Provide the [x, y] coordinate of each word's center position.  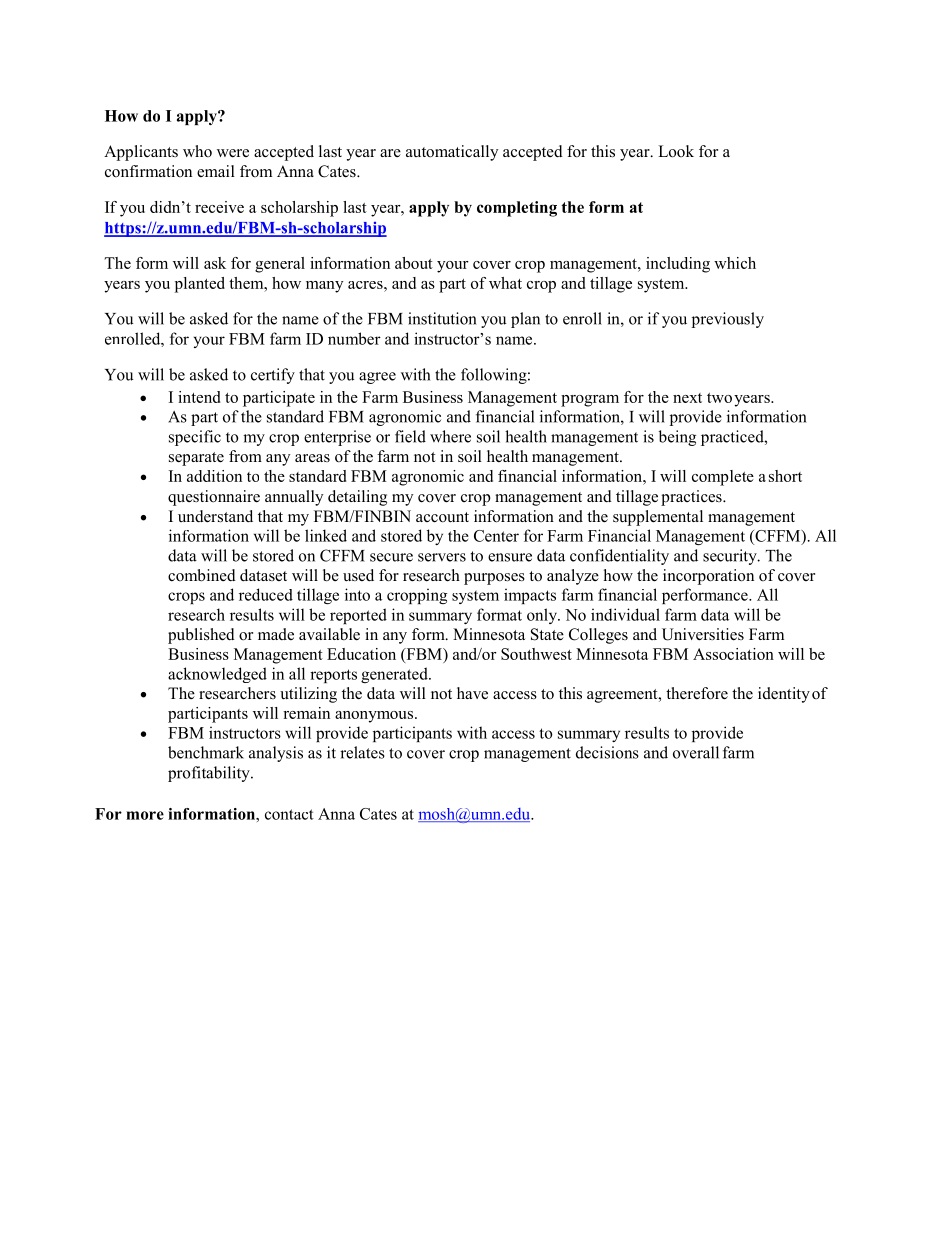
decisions [607, 752]
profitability [210, 774]
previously [728, 320]
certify [273, 376]
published [201, 636]
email [216, 171]
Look [676, 151]
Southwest [536, 654]
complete [723, 478]
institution [442, 318]
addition [214, 476]
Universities [703, 634]
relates [362, 752]
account [442, 517]
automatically [452, 153]
